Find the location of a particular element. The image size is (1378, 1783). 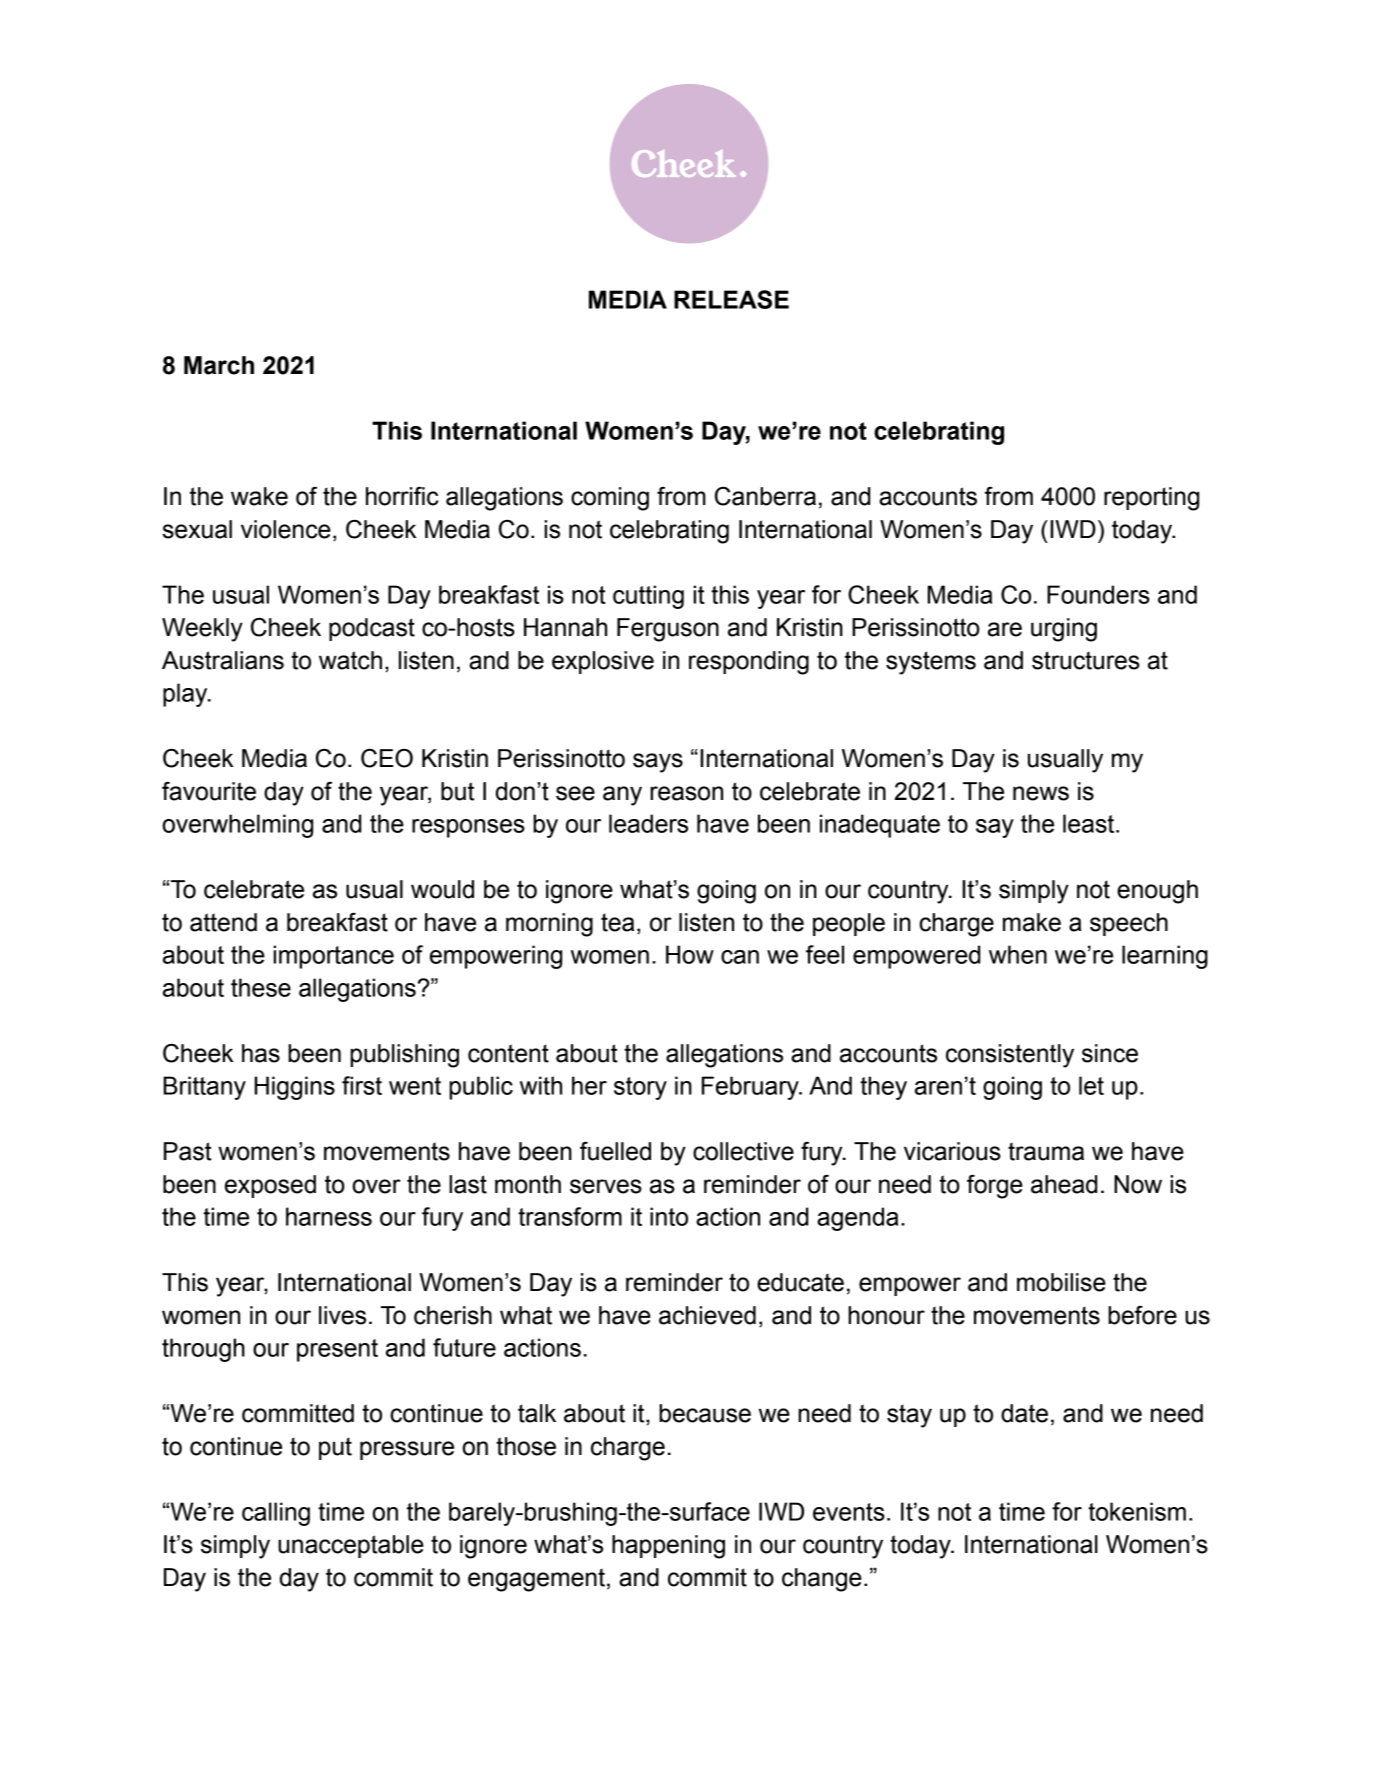

March is located at coordinates (219, 365).
